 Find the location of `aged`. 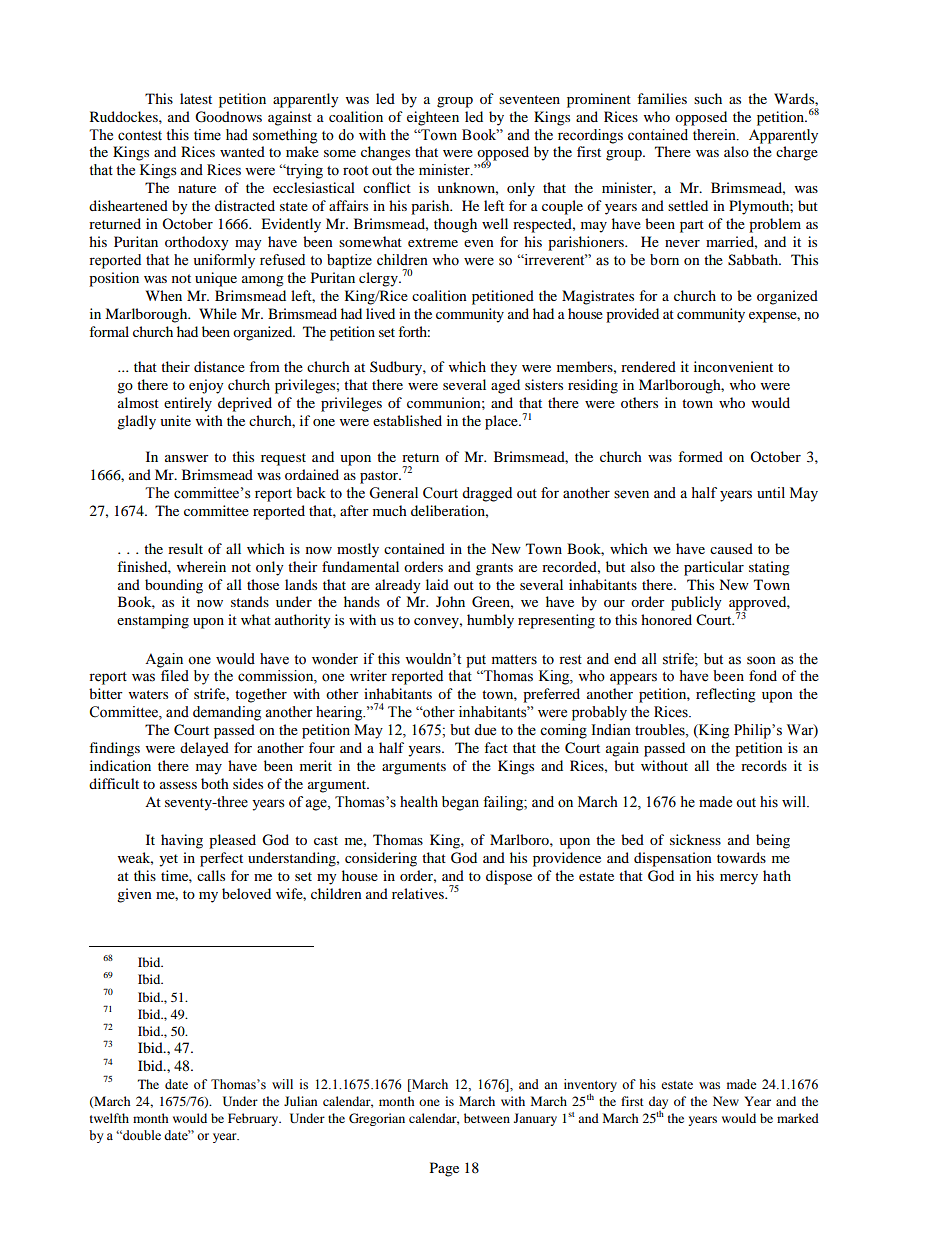

aged is located at coordinates (505, 386).
